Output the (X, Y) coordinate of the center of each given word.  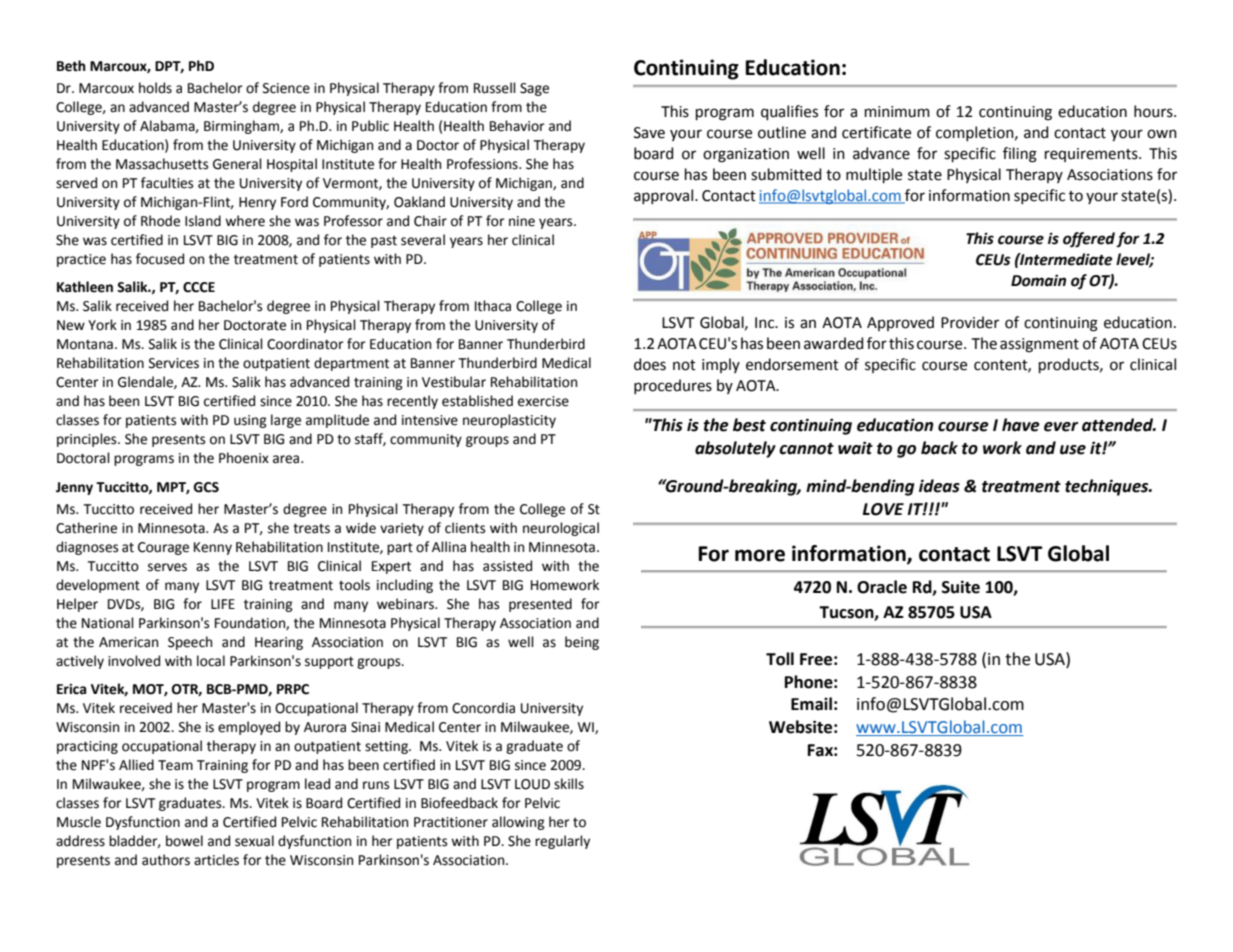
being (582, 643)
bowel (184, 841)
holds (155, 88)
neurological (561, 529)
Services (174, 363)
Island (203, 221)
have (1021, 425)
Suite (961, 587)
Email (811, 704)
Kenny (213, 548)
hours (1154, 111)
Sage (534, 89)
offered (1089, 240)
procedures (673, 386)
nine (522, 221)
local (211, 661)
